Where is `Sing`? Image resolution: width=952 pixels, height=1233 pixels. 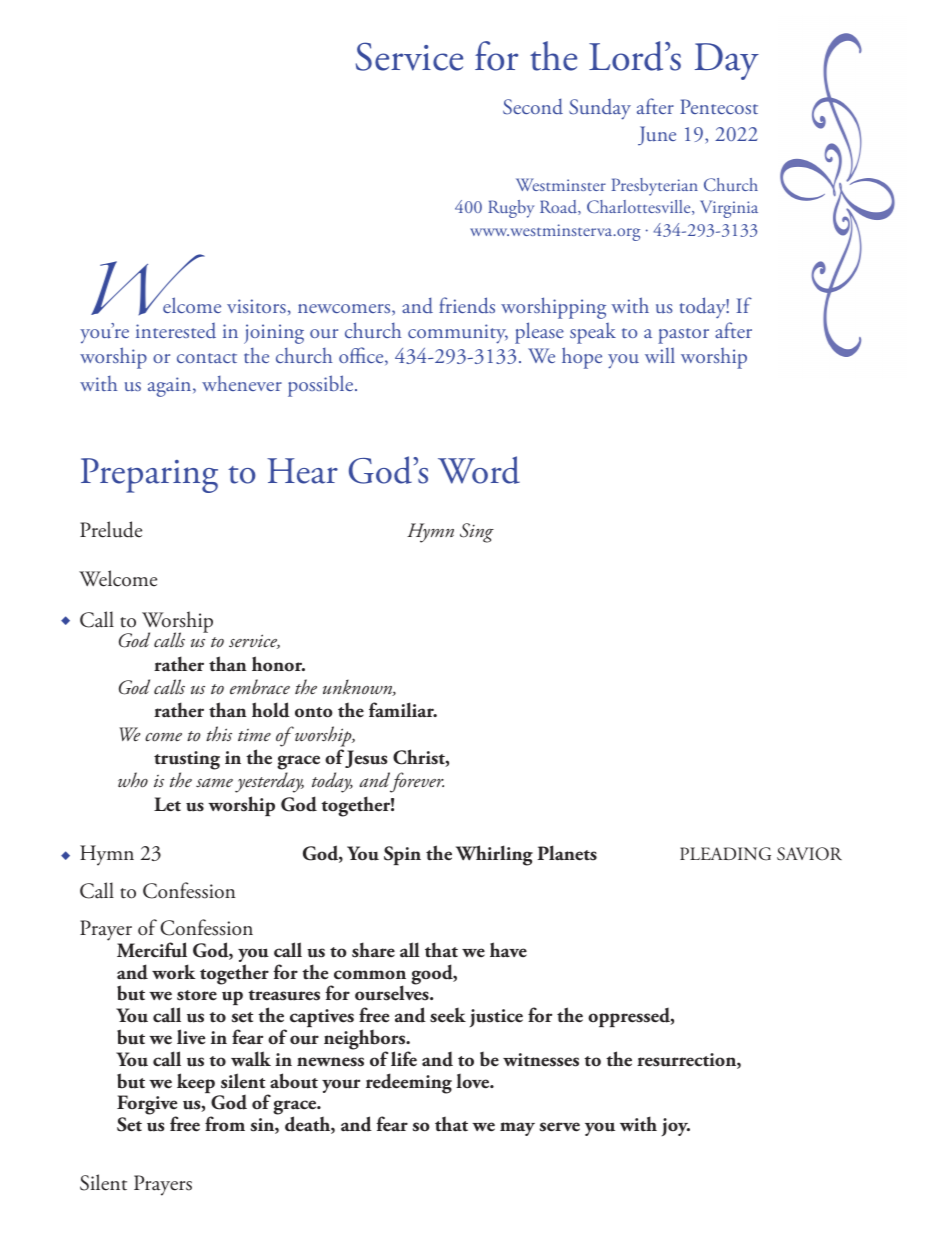 Sing is located at coordinates (477, 533).
